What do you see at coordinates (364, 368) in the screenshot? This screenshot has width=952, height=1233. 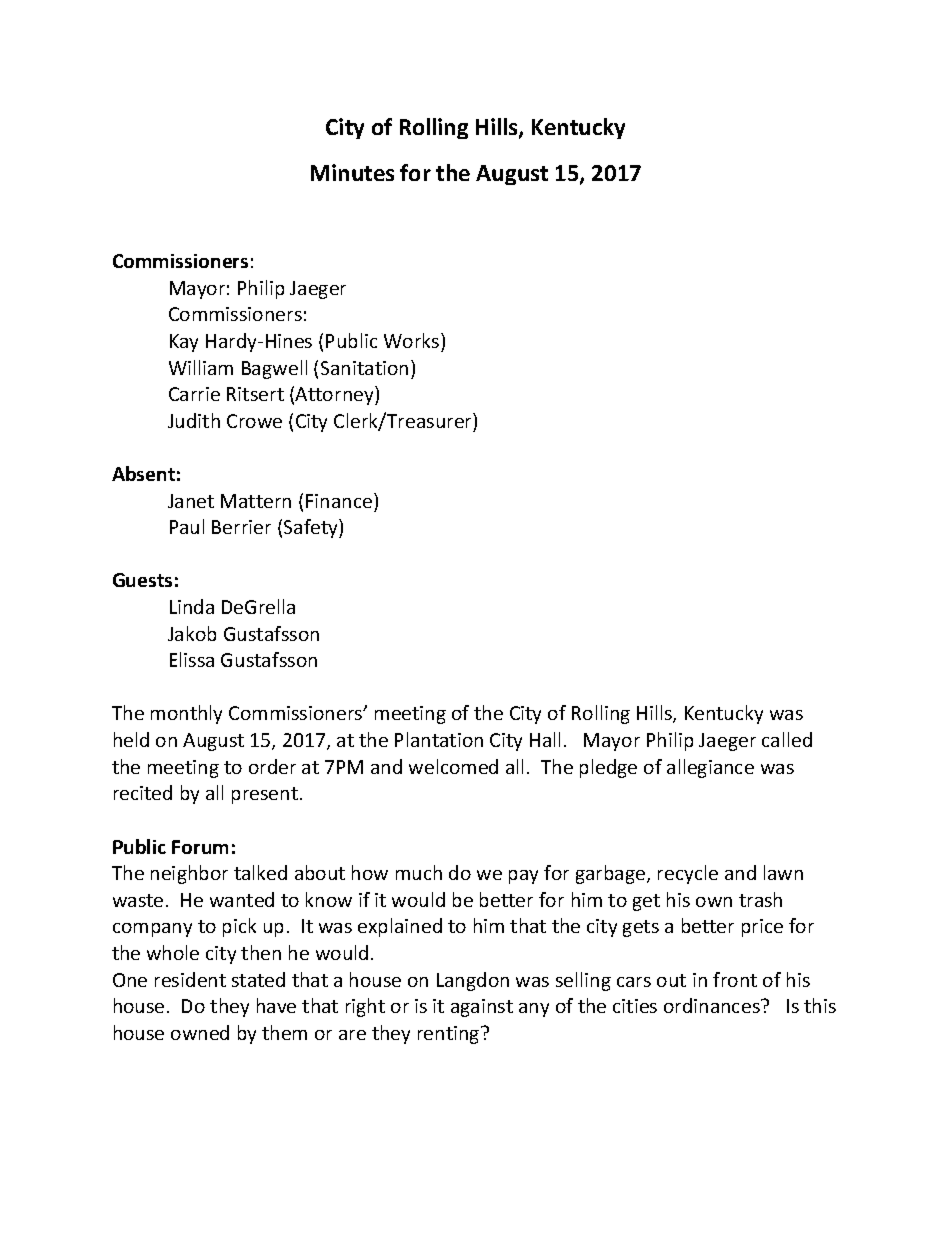 I see `Sanitation` at bounding box center [364, 368].
